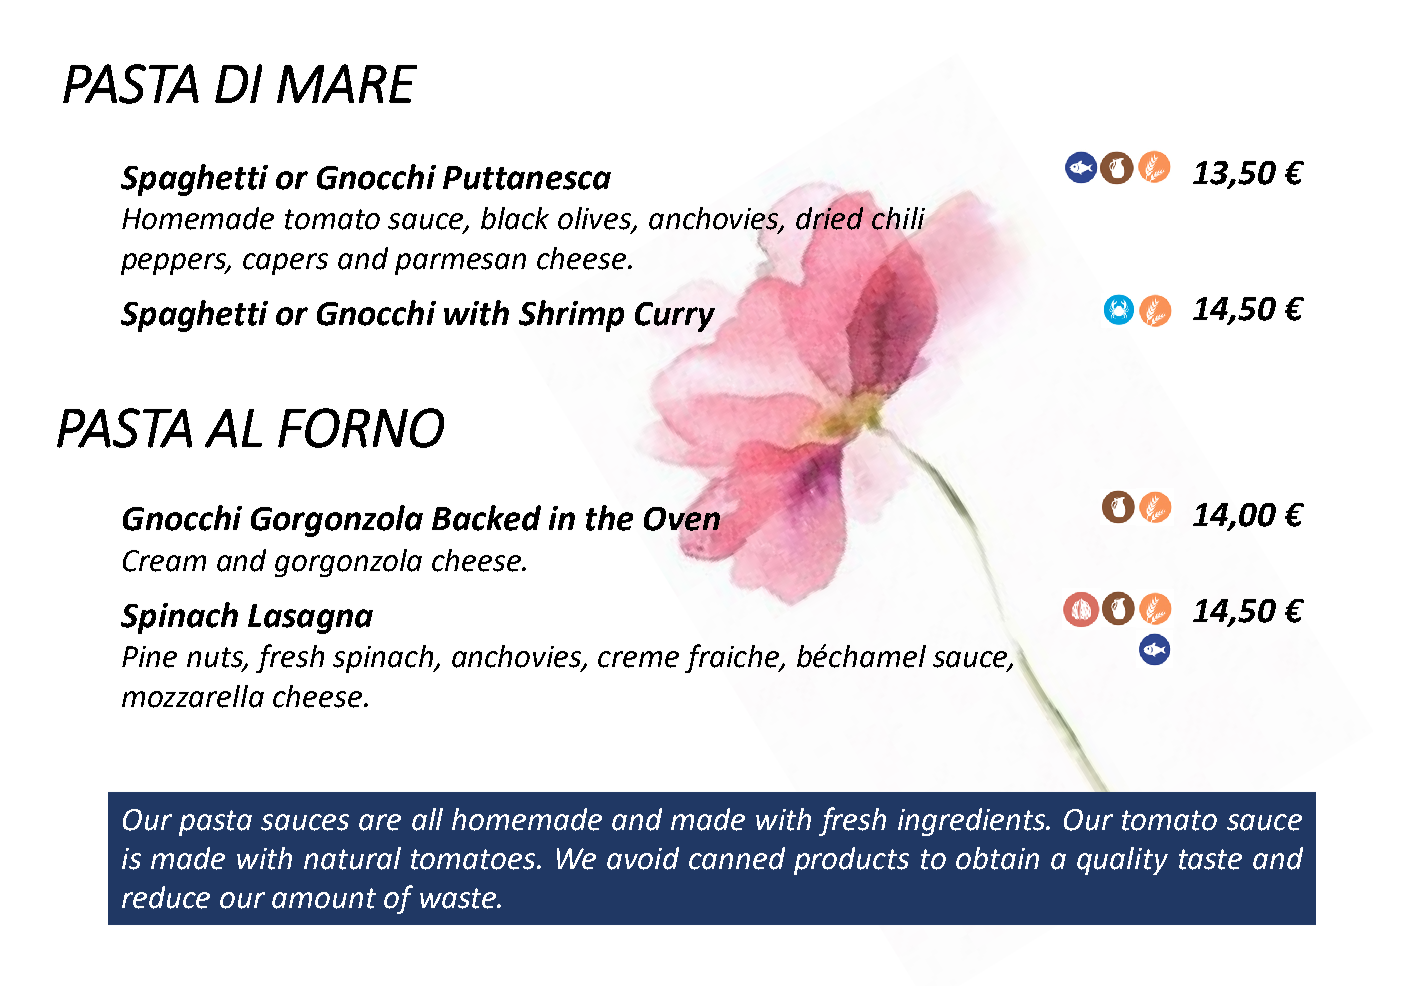 The width and height of the page is (1424, 986). What do you see at coordinates (324, 898) in the page?
I see `amount` at bounding box center [324, 898].
